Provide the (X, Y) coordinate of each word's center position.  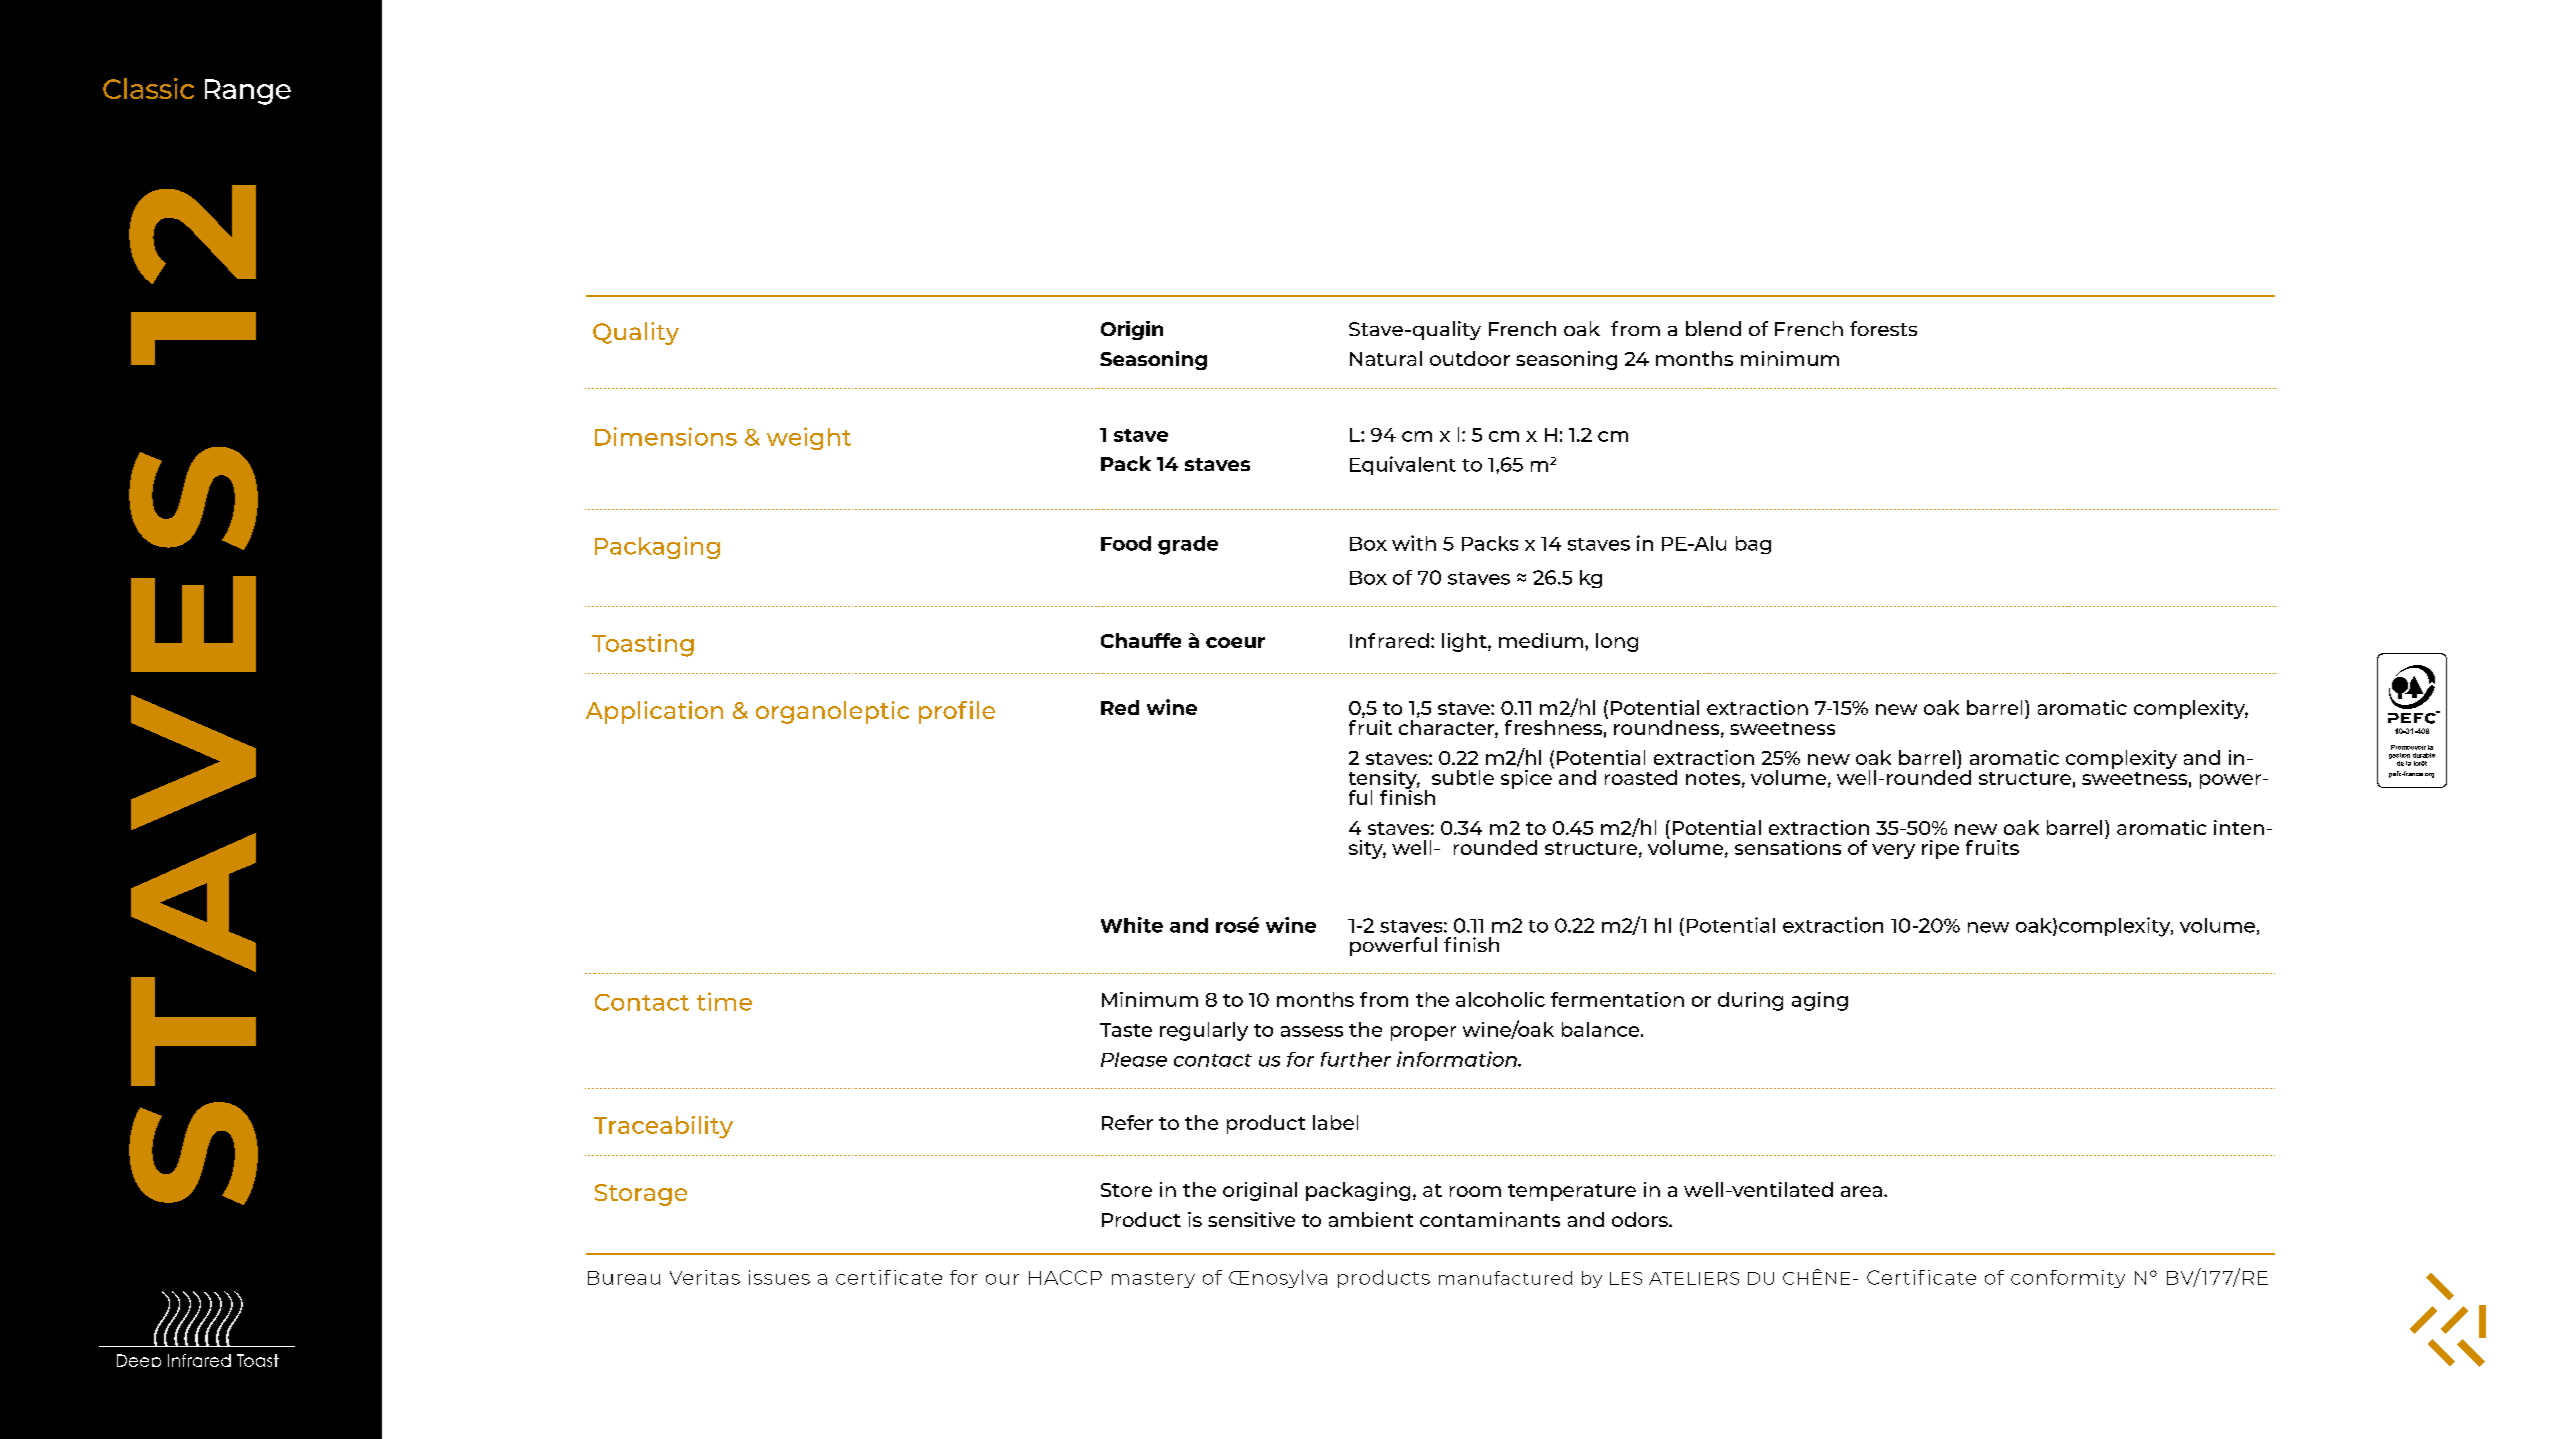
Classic (148, 88)
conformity (2068, 1279)
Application (654, 712)
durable (2424, 755)
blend (1713, 328)
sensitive (1251, 1219)
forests (1883, 328)
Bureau (624, 1278)
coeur (1235, 642)
